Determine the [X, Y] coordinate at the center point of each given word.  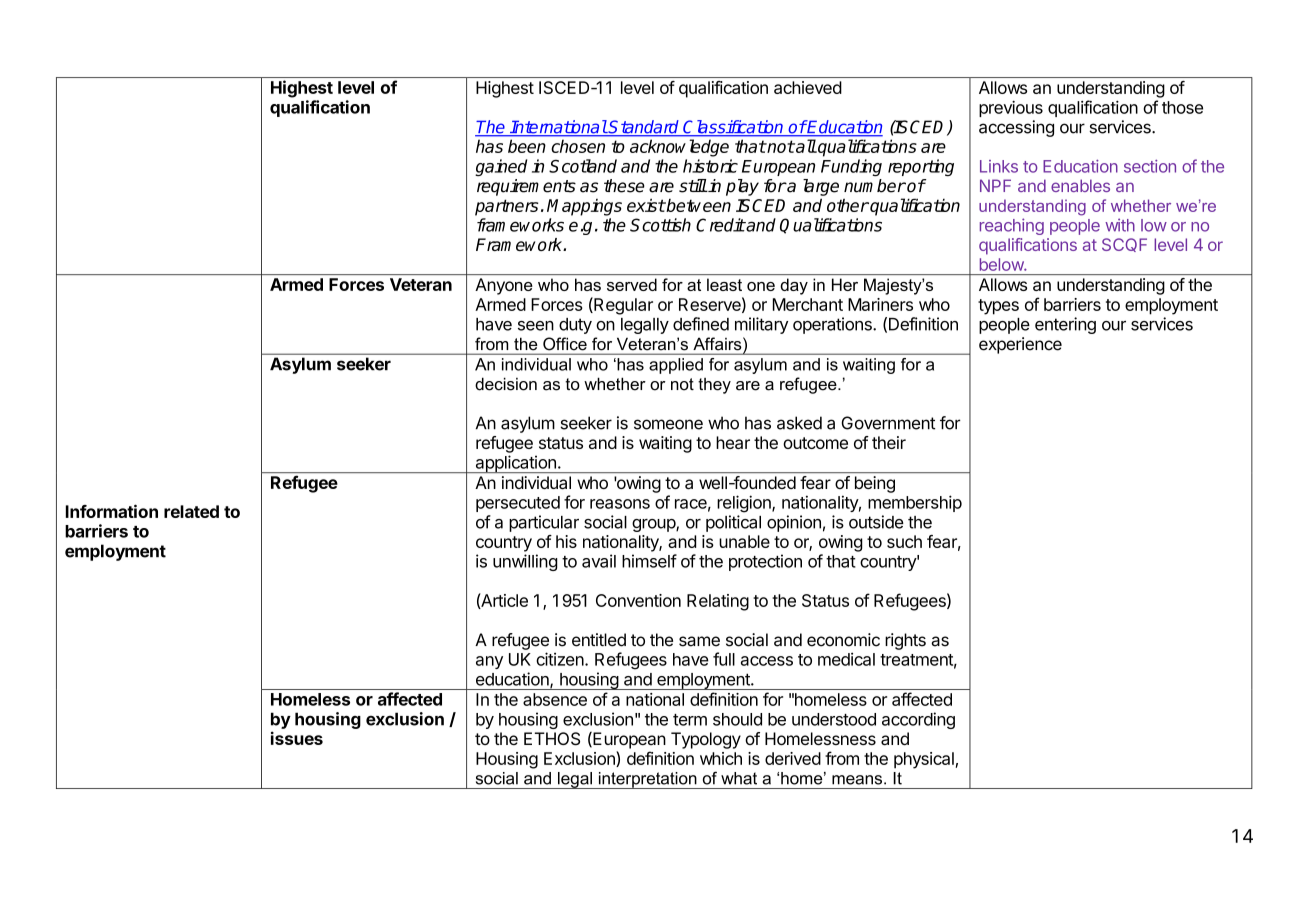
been [527, 146]
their [889, 442]
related [191, 511]
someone [668, 424]
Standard [644, 128]
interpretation [647, 780]
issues [297, 738]
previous [1011, 109]
